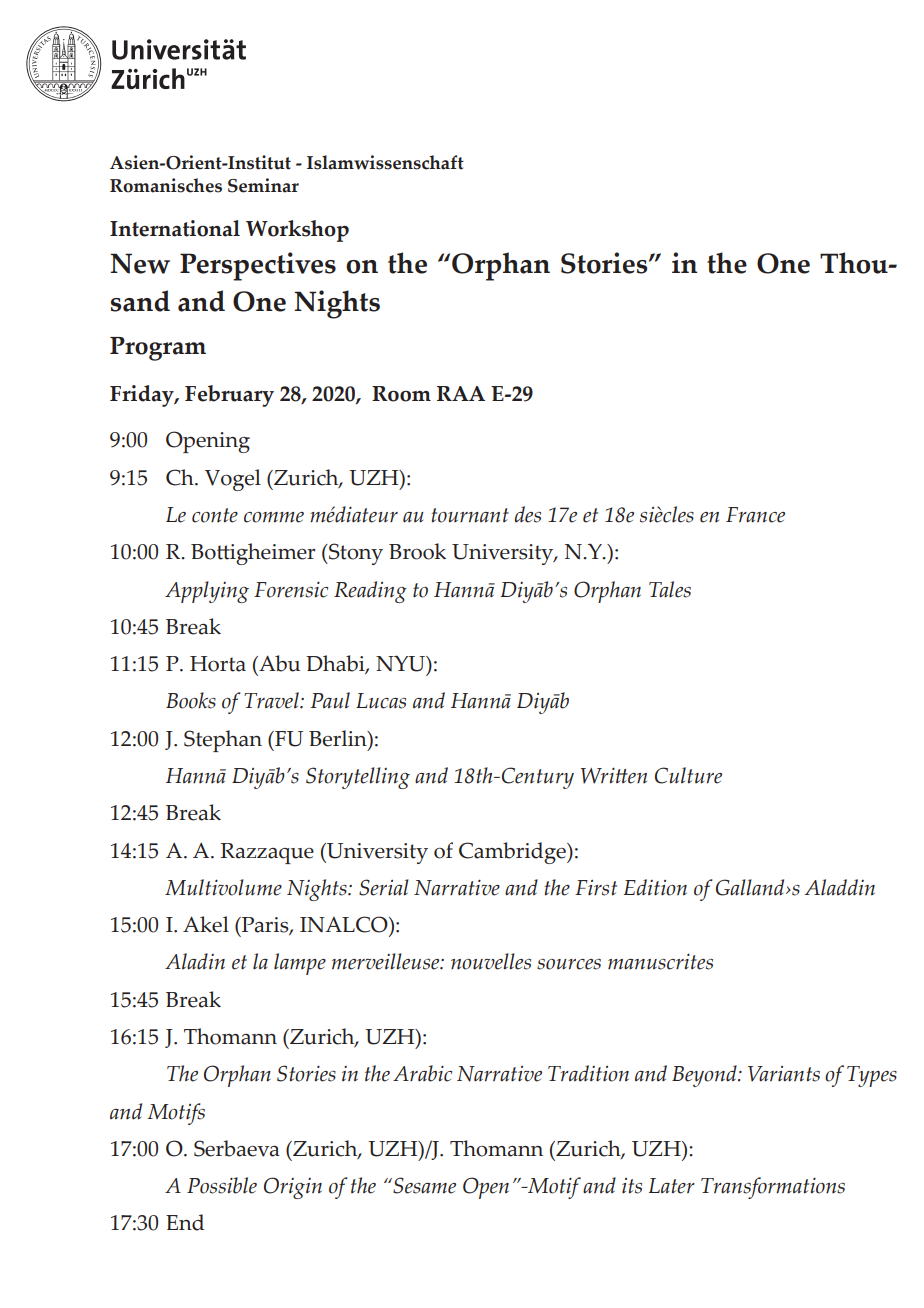 Image resolution: width=924 pixels, height=1308 pixels. I want to click on Possible, so click(222, 1185).
